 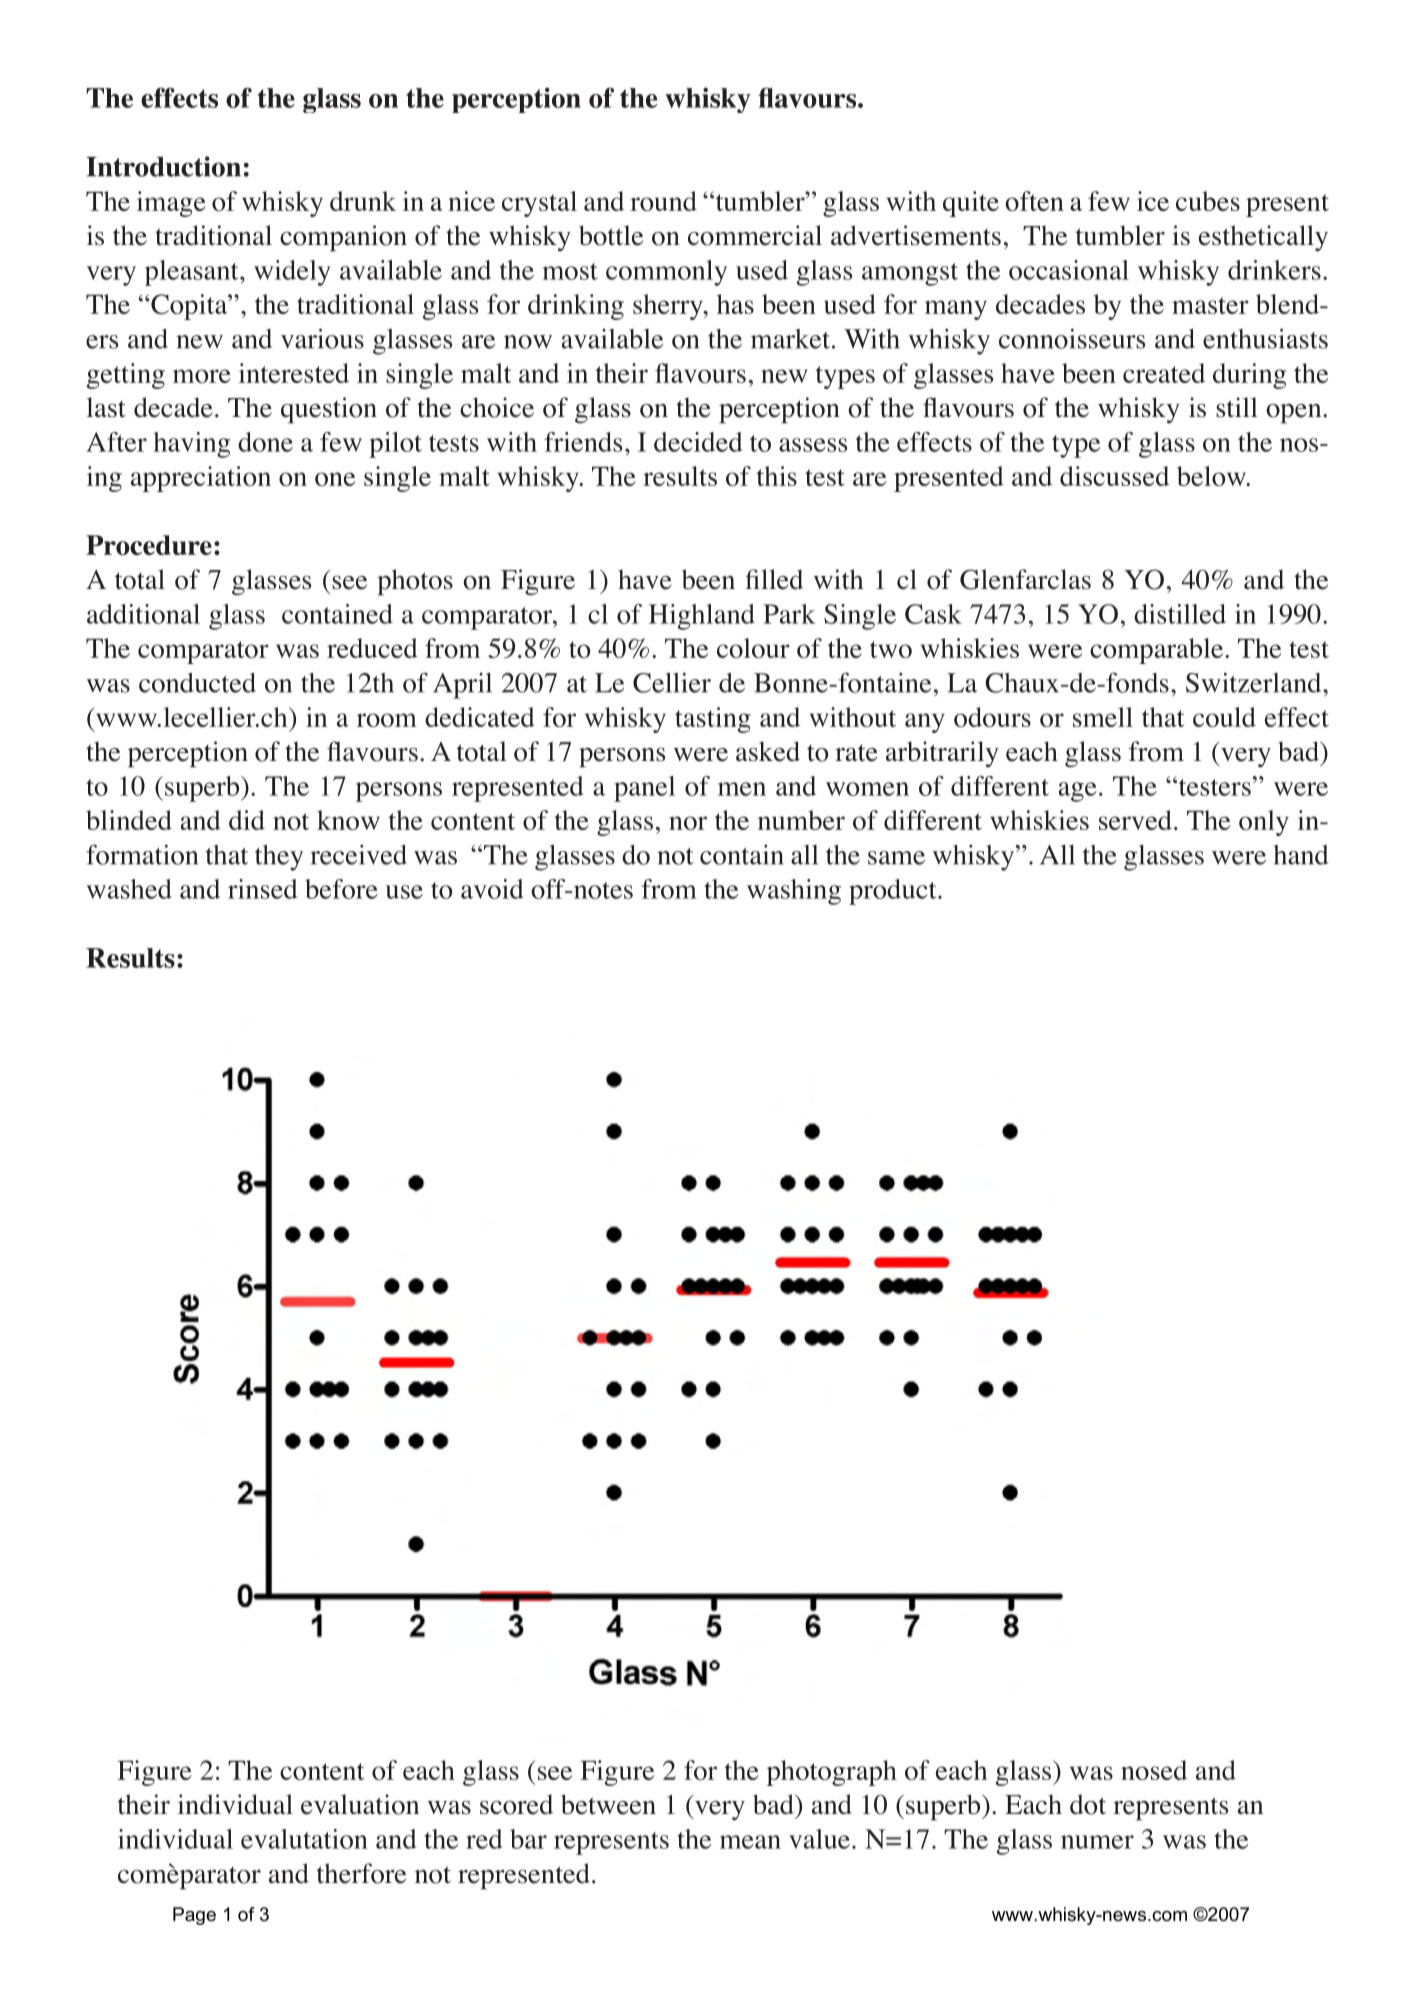 What do you see at coordinates (194, 1916) in the screenshot?
I see `Page` at bounding box center [194, 1916].
